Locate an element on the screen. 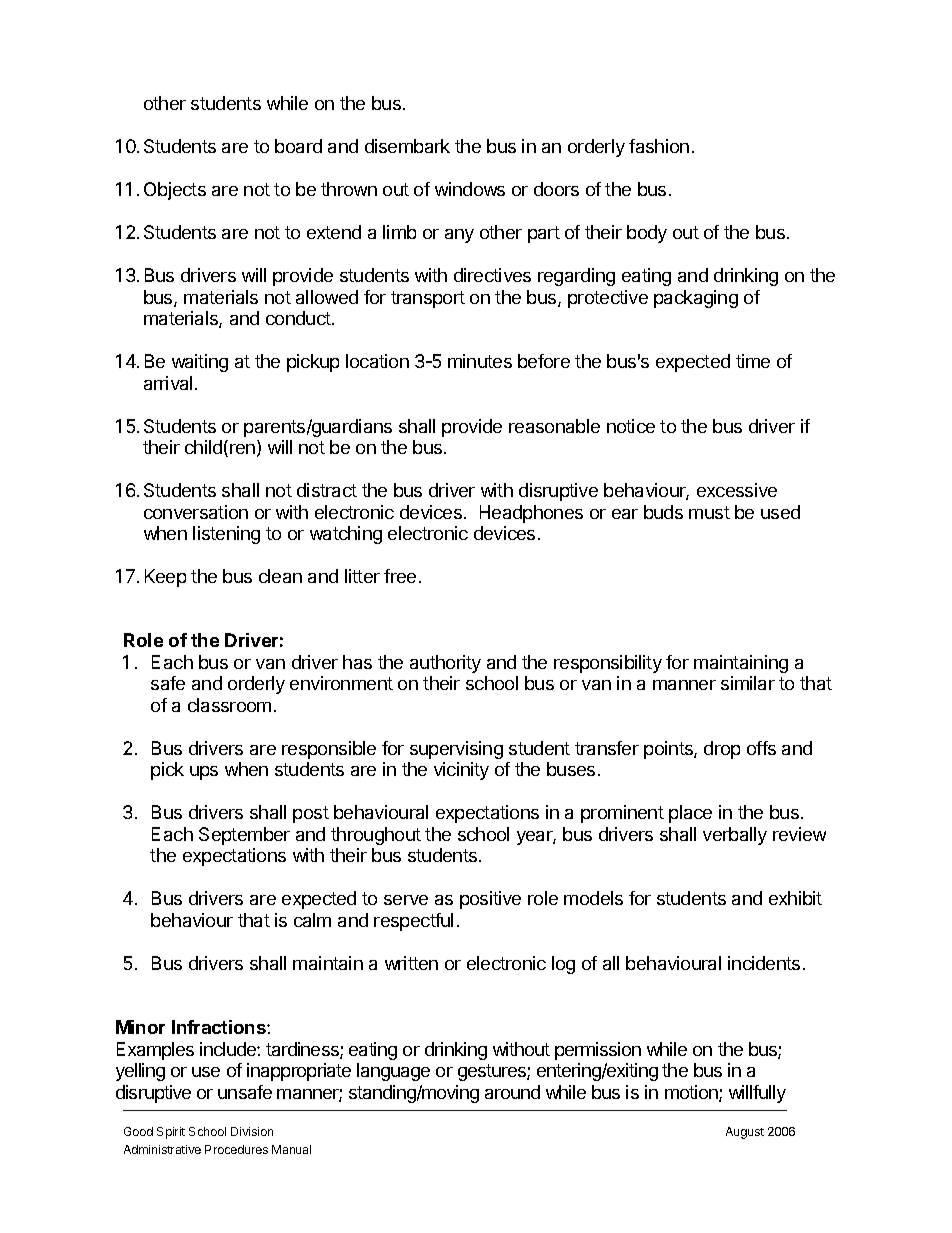 The height and width of the screenshot is (1233, 952). around is located at coordinates (512, 1092).
